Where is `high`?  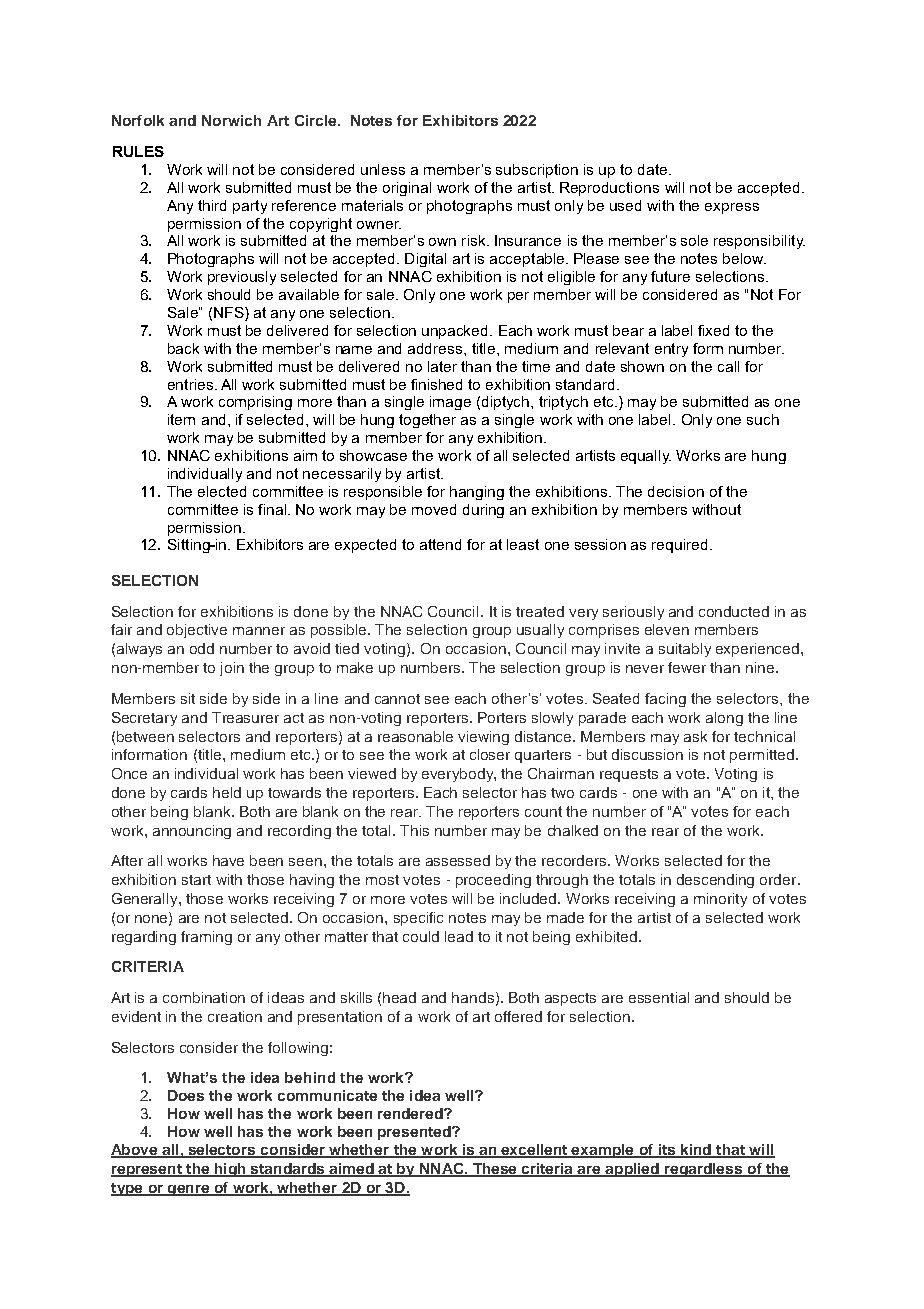 high is located at coordinates (230, 1170).
